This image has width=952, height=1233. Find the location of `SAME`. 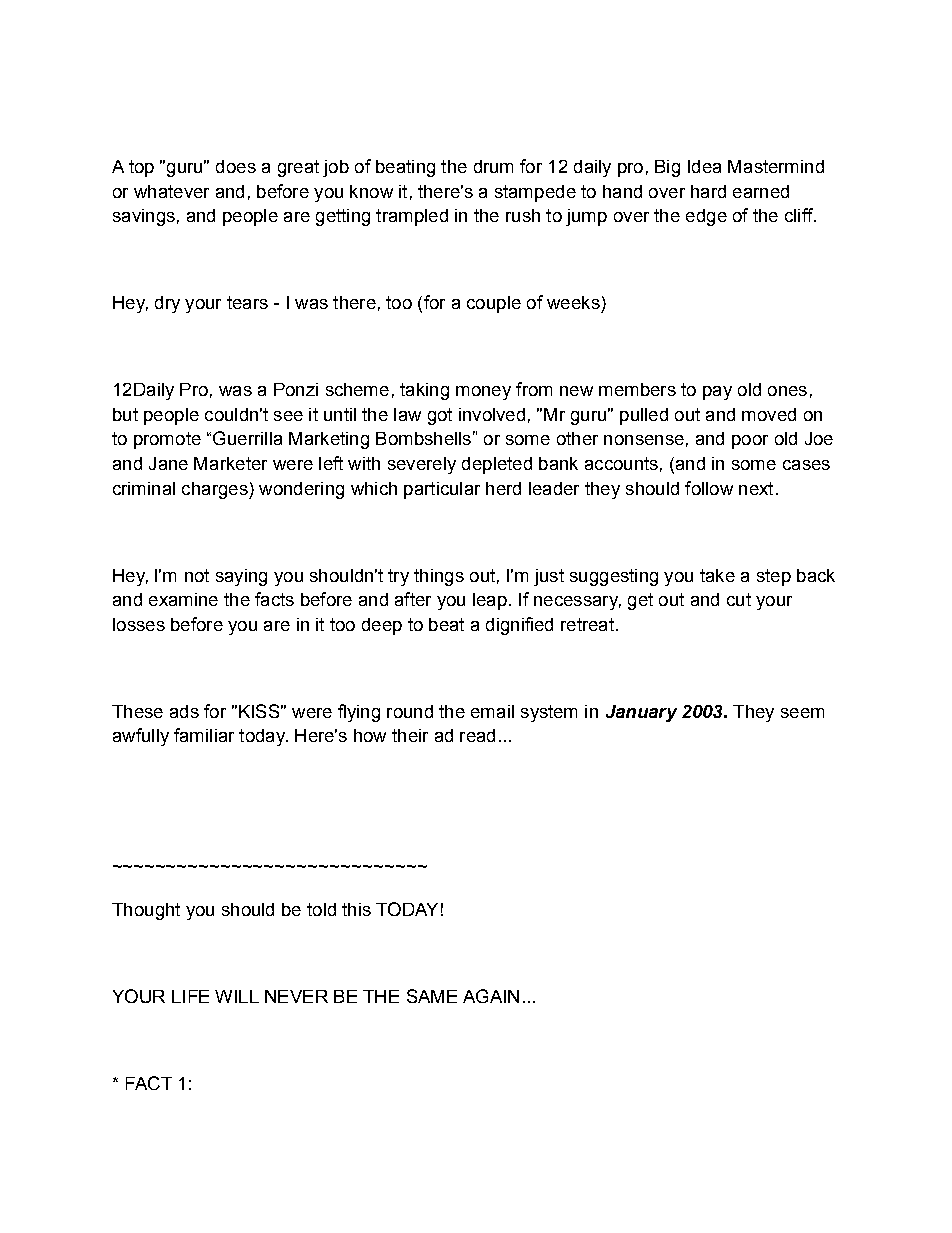

SAME is located at coordinates (432, 996).
